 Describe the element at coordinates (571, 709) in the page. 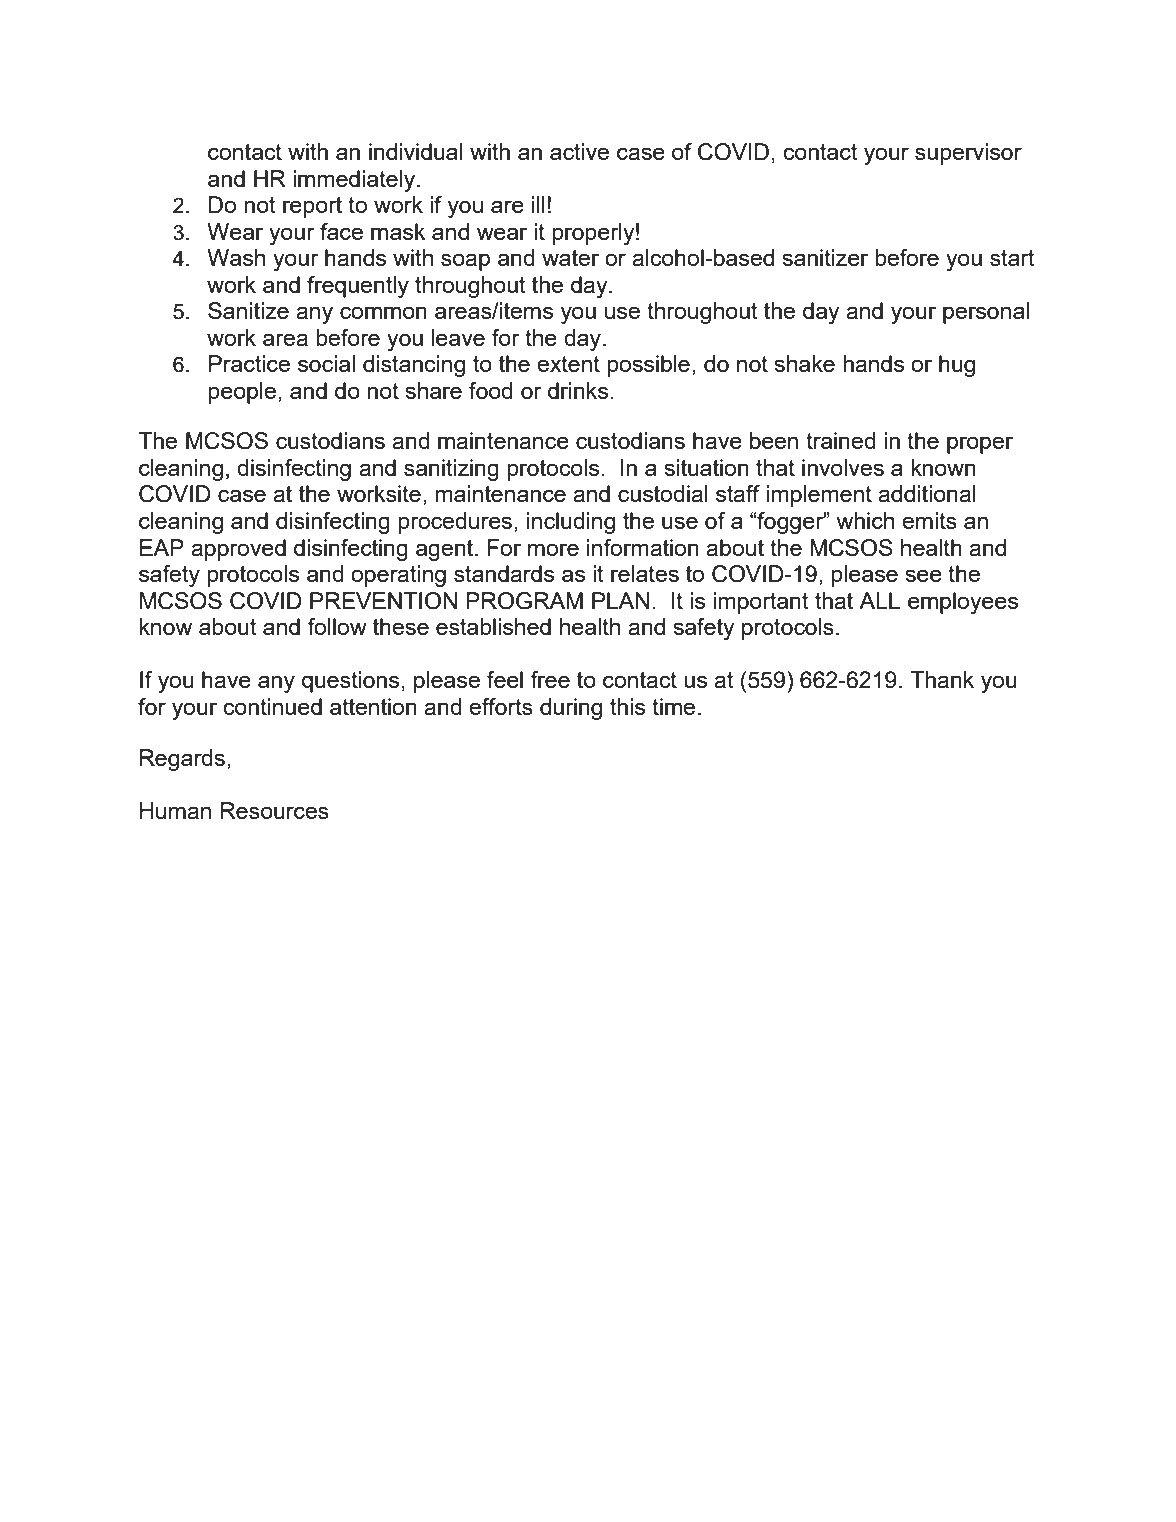

I see `during` at that location.
